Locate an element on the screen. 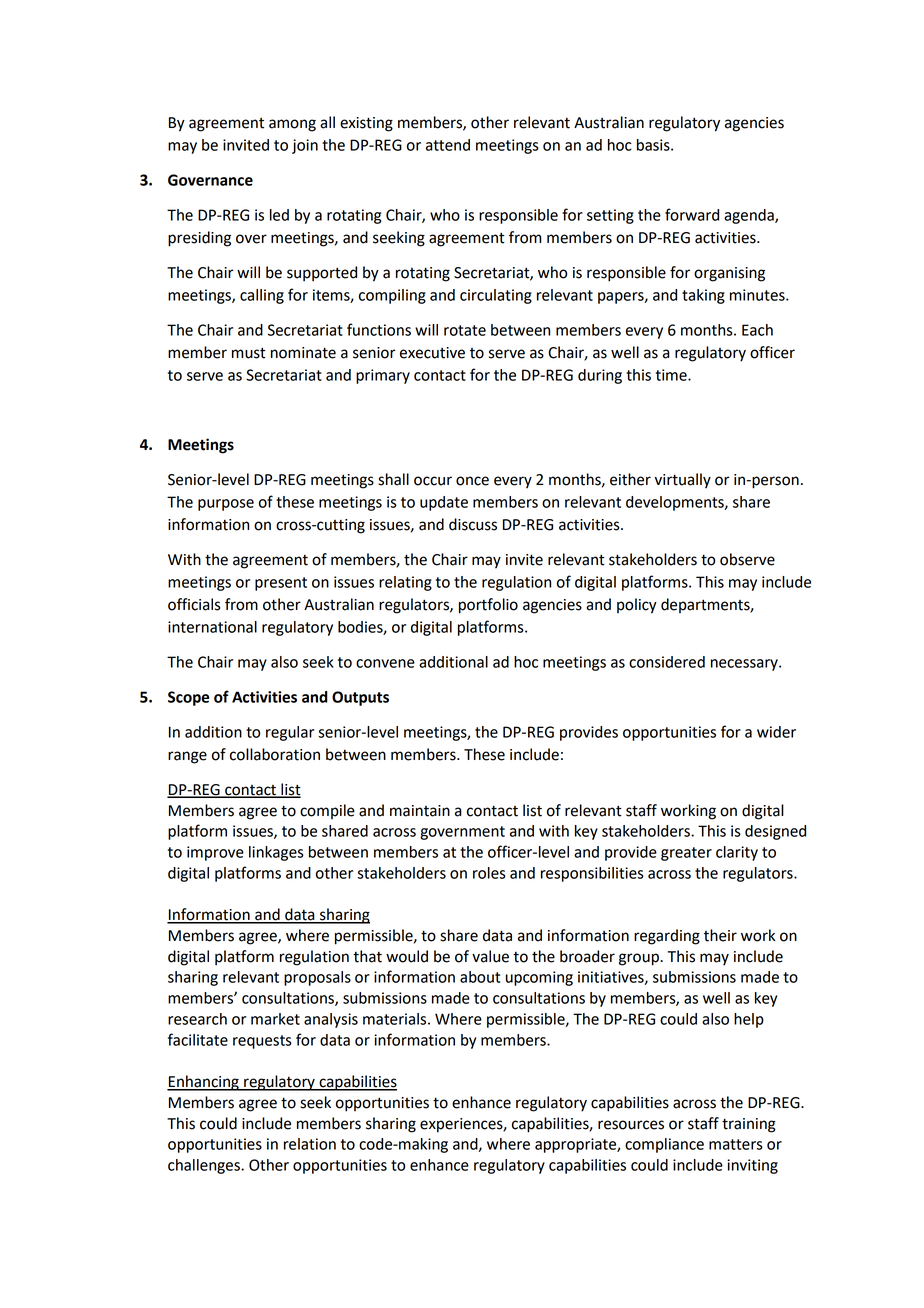 This screenshot has height=1308, width=924. forward is located at coordinates (692, 214).
